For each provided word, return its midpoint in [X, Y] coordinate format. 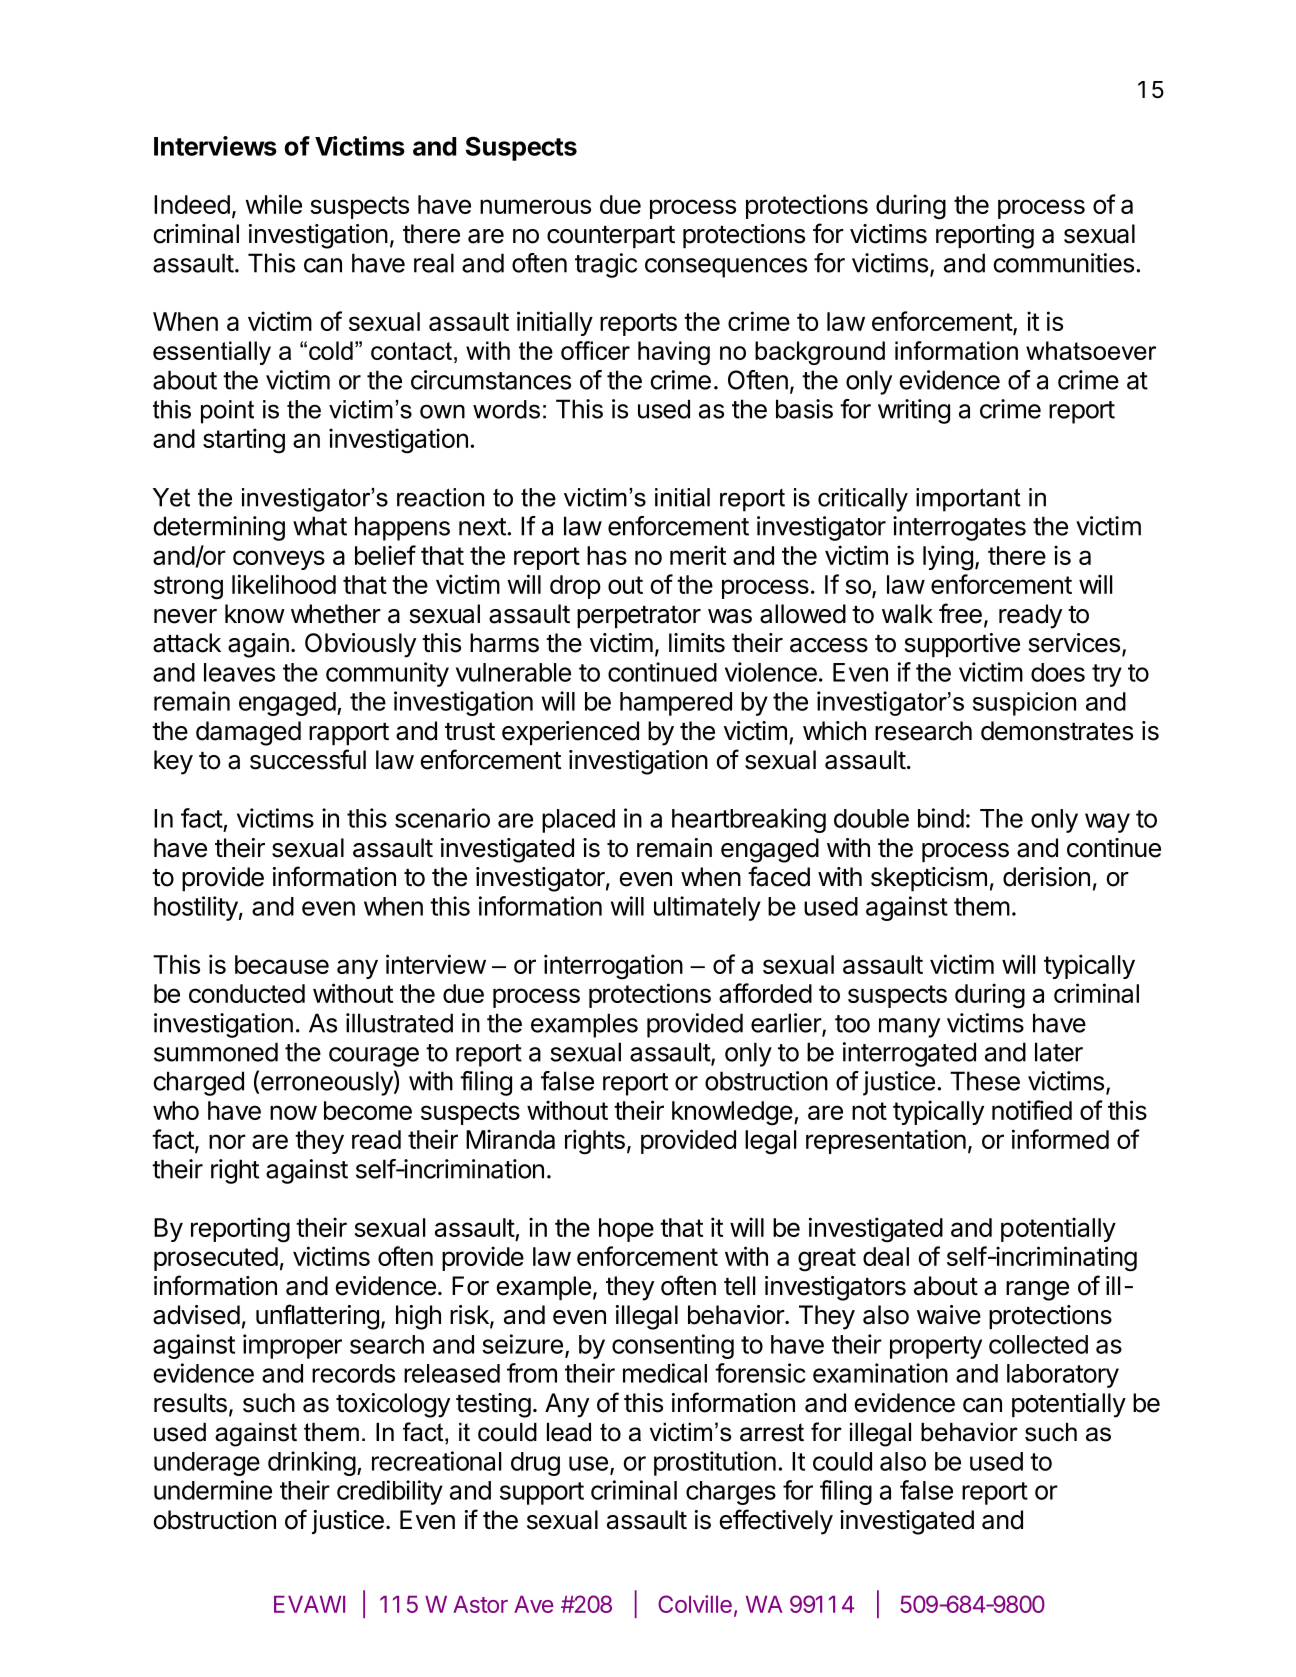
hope [626, 1230]
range [1037, 1291]
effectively [776, 1522]
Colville [695, 1604]
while [273, 204]
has [607, 555]
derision [1046, 877]
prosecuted [216, 1259]
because [282, 964]
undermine [213, 1490]
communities [1064, 263]
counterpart [611, 237]
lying [948, 558]
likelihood [284, 584]
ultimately [707, 908]
